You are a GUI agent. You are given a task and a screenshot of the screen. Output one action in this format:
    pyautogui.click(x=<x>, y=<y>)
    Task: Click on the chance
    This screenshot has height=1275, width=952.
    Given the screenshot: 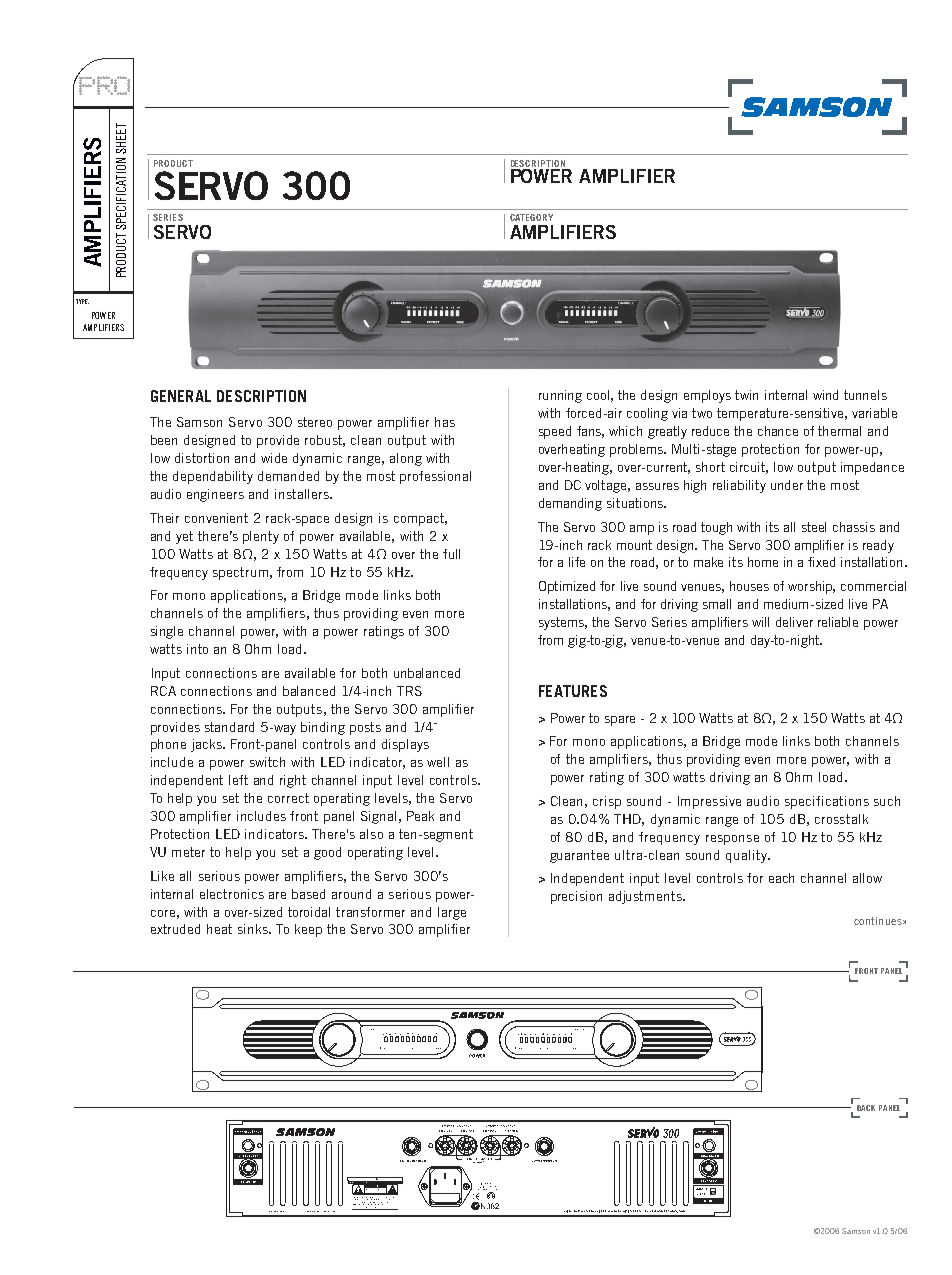 What is the action you would take?
    pyautogui.click(x=778, y=431)
